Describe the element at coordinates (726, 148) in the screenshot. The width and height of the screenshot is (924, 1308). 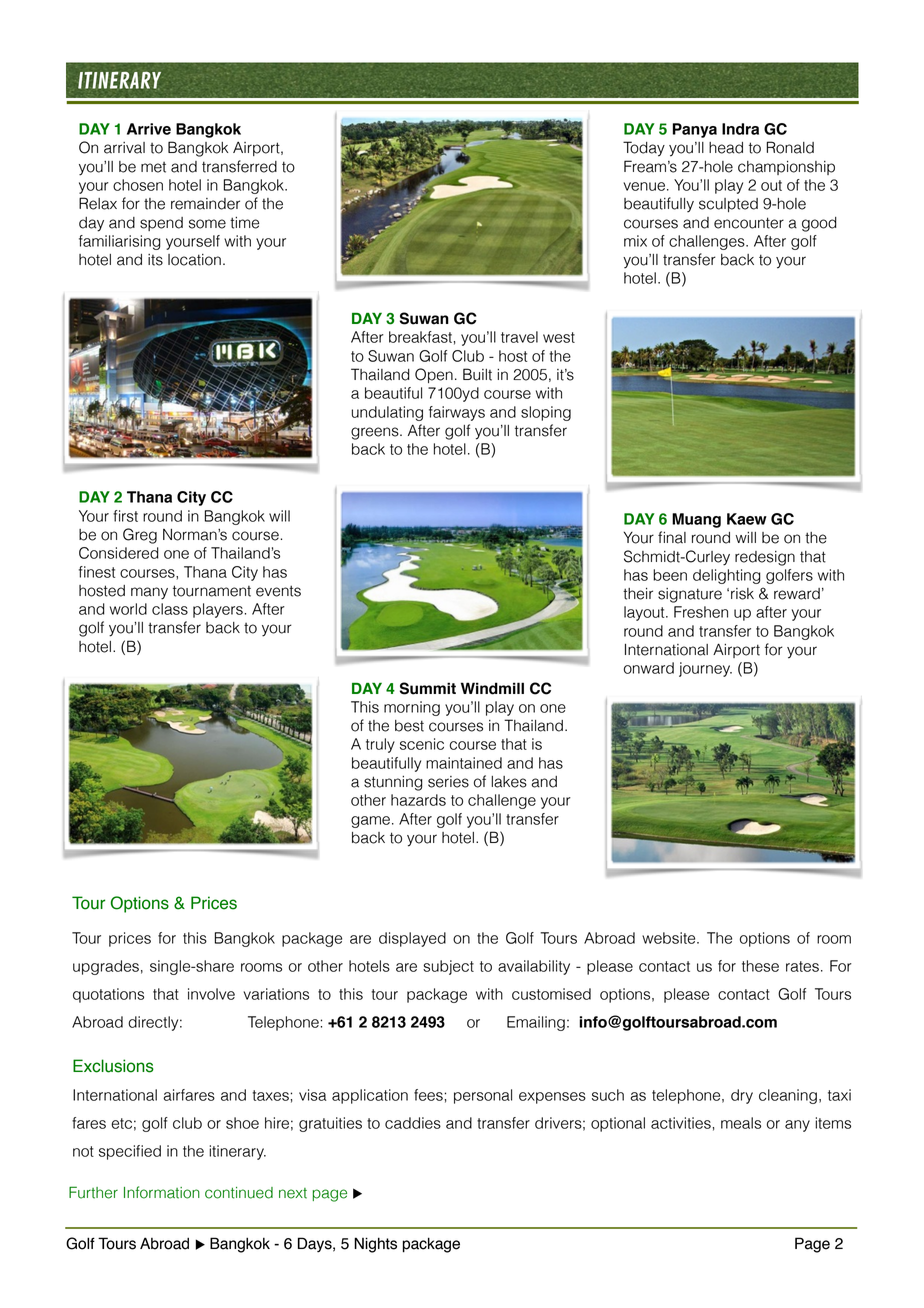
I see `head` at that location.
